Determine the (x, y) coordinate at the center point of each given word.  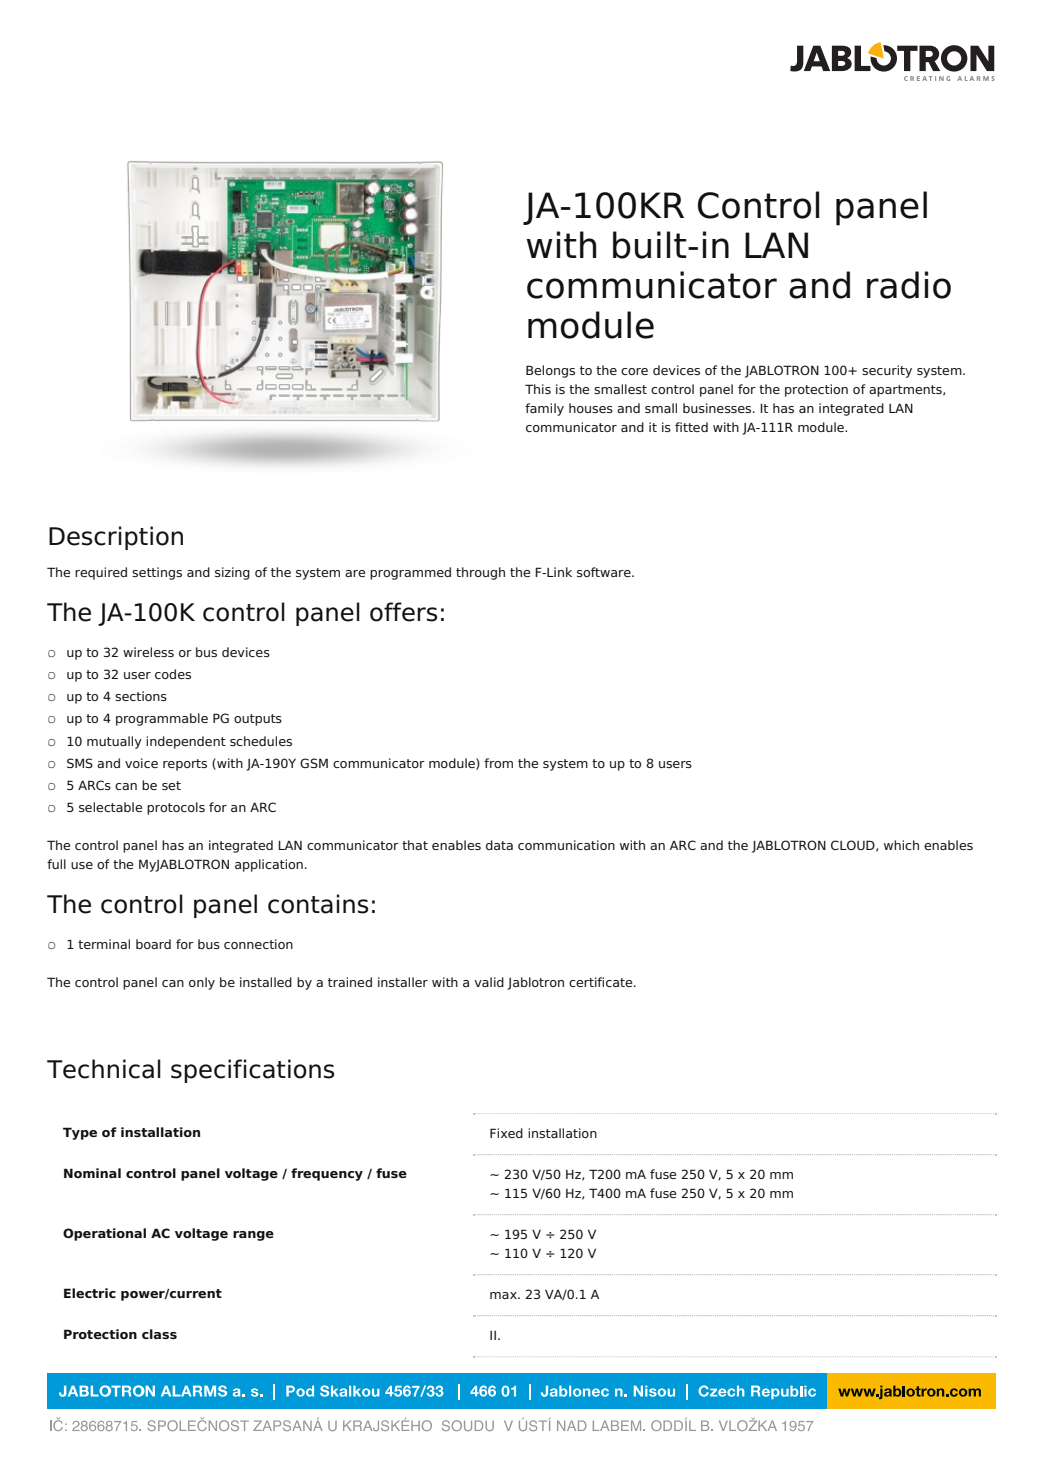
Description (116, 538)
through (480, 573)
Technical (104, 1069)
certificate (602, 982)
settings (157, 573)
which (901, 845)
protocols (176, 808)
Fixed (506, 1133)
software (605, 572)
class (159, 1334)
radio (909, 285)
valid (489, 982)
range (253, 1236)
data (499, 845)
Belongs (550, 371)
